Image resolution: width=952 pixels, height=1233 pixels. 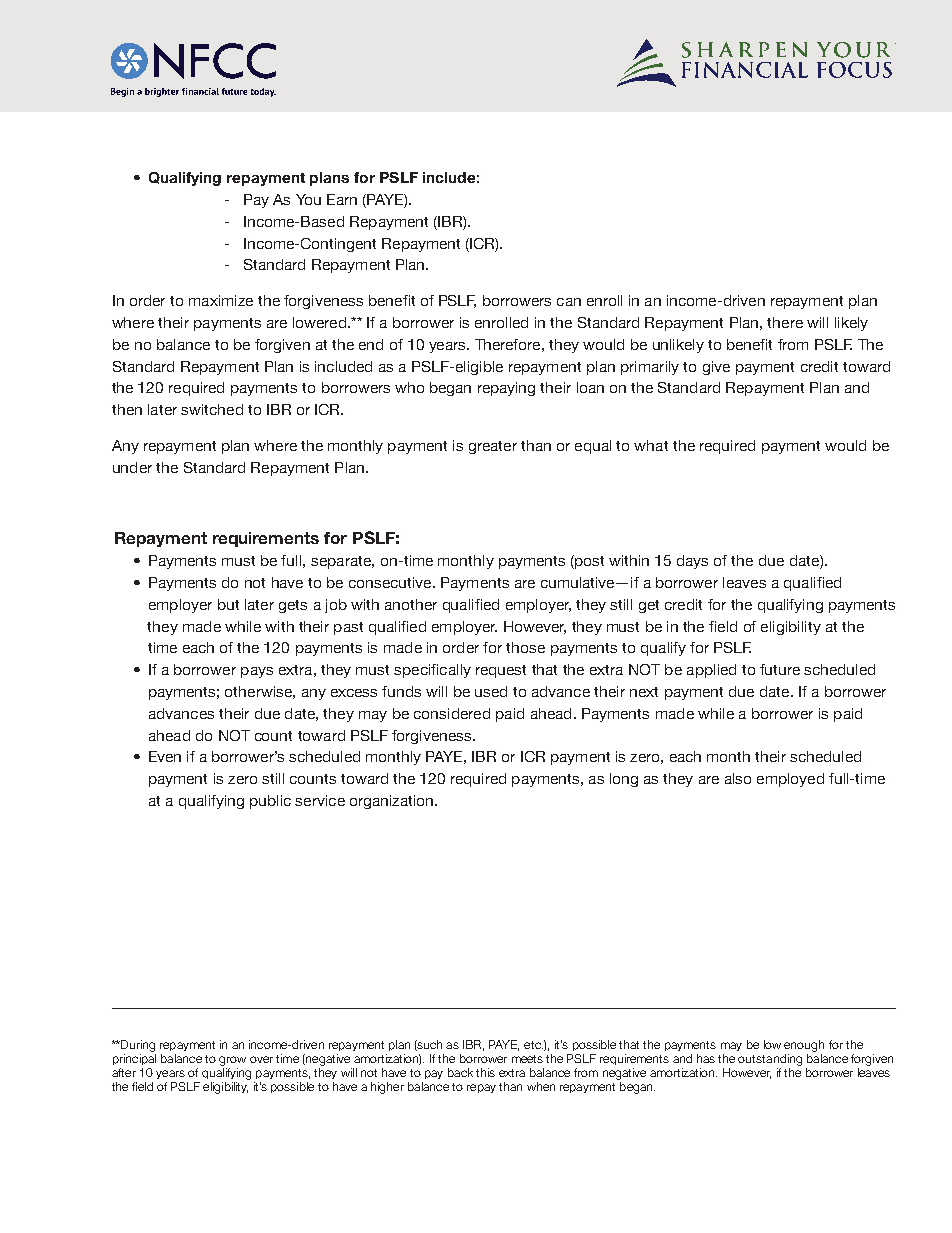 What do you see at coordinates (460, 1072) in the screenshot?
I see `back` at bounding box center [460, 1072].
